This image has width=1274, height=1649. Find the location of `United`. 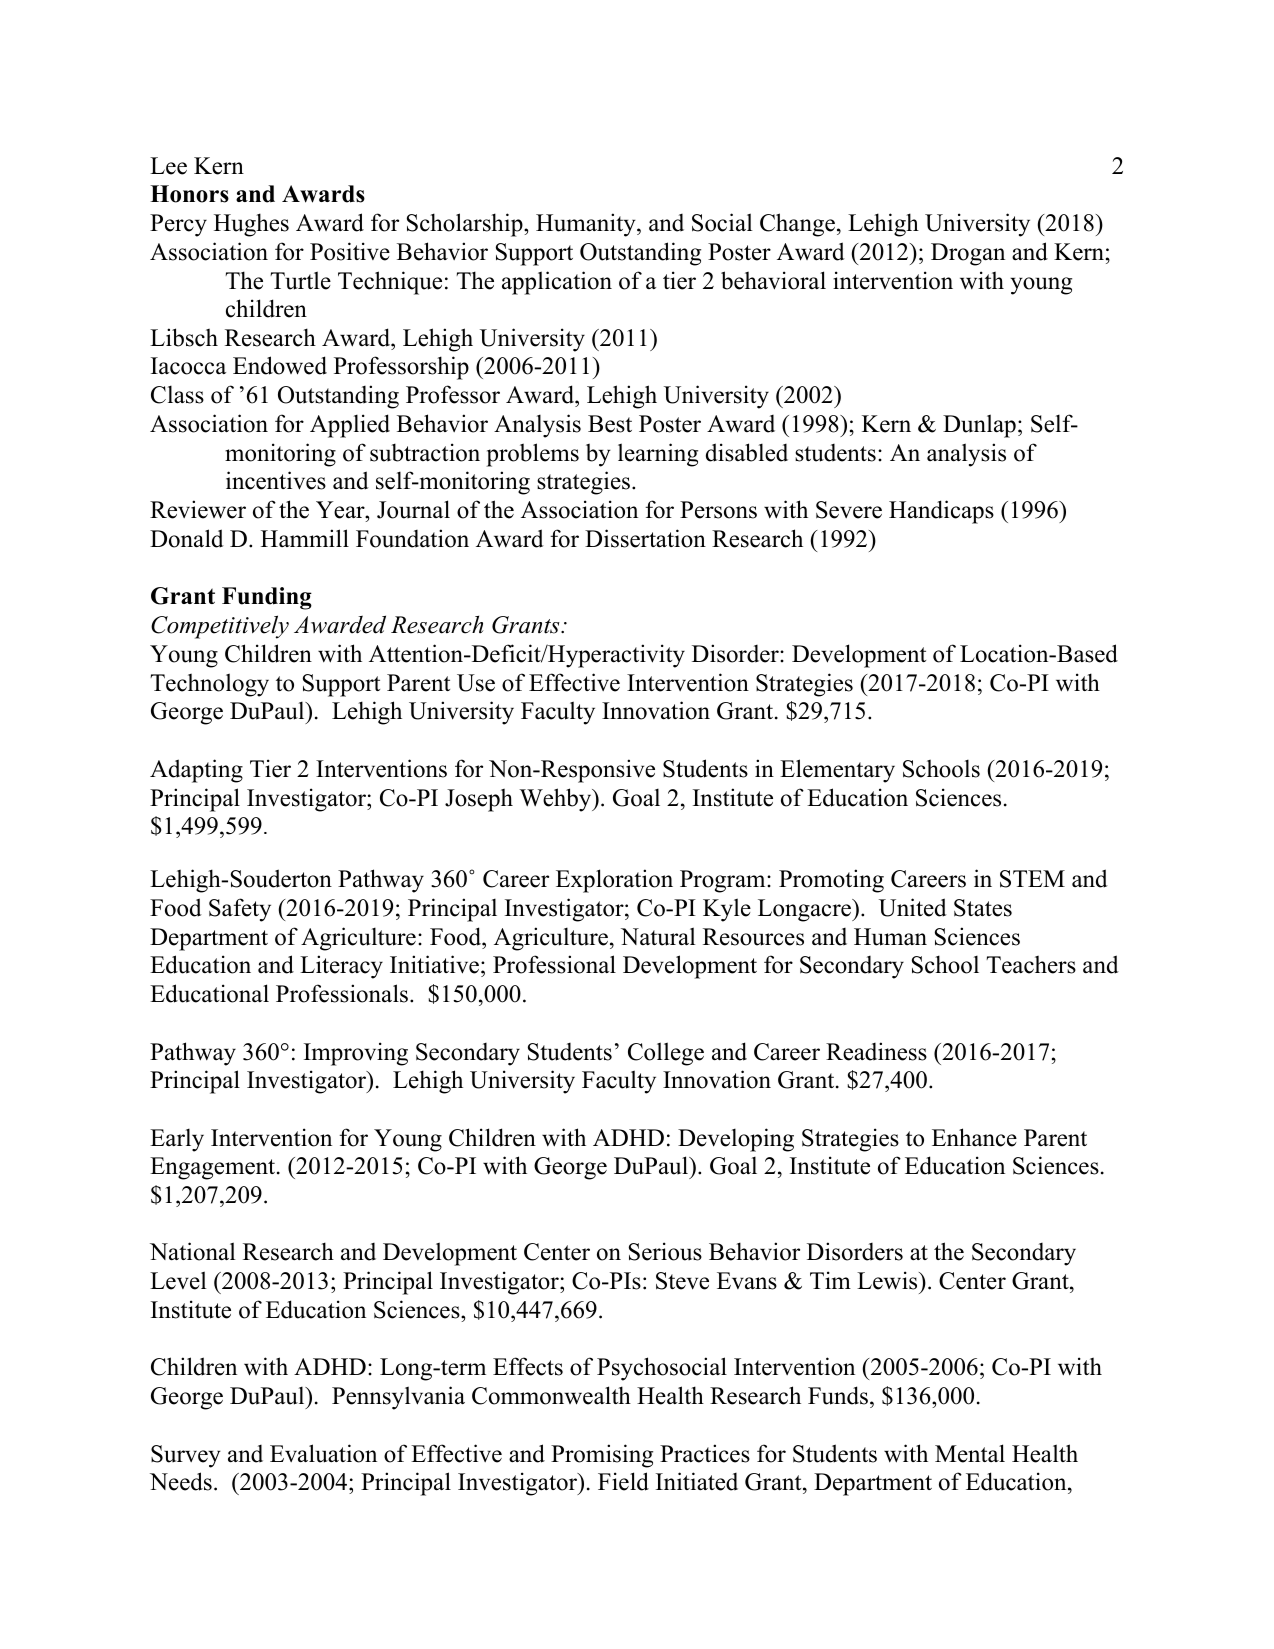

United is located at coordinates (913, 907).
